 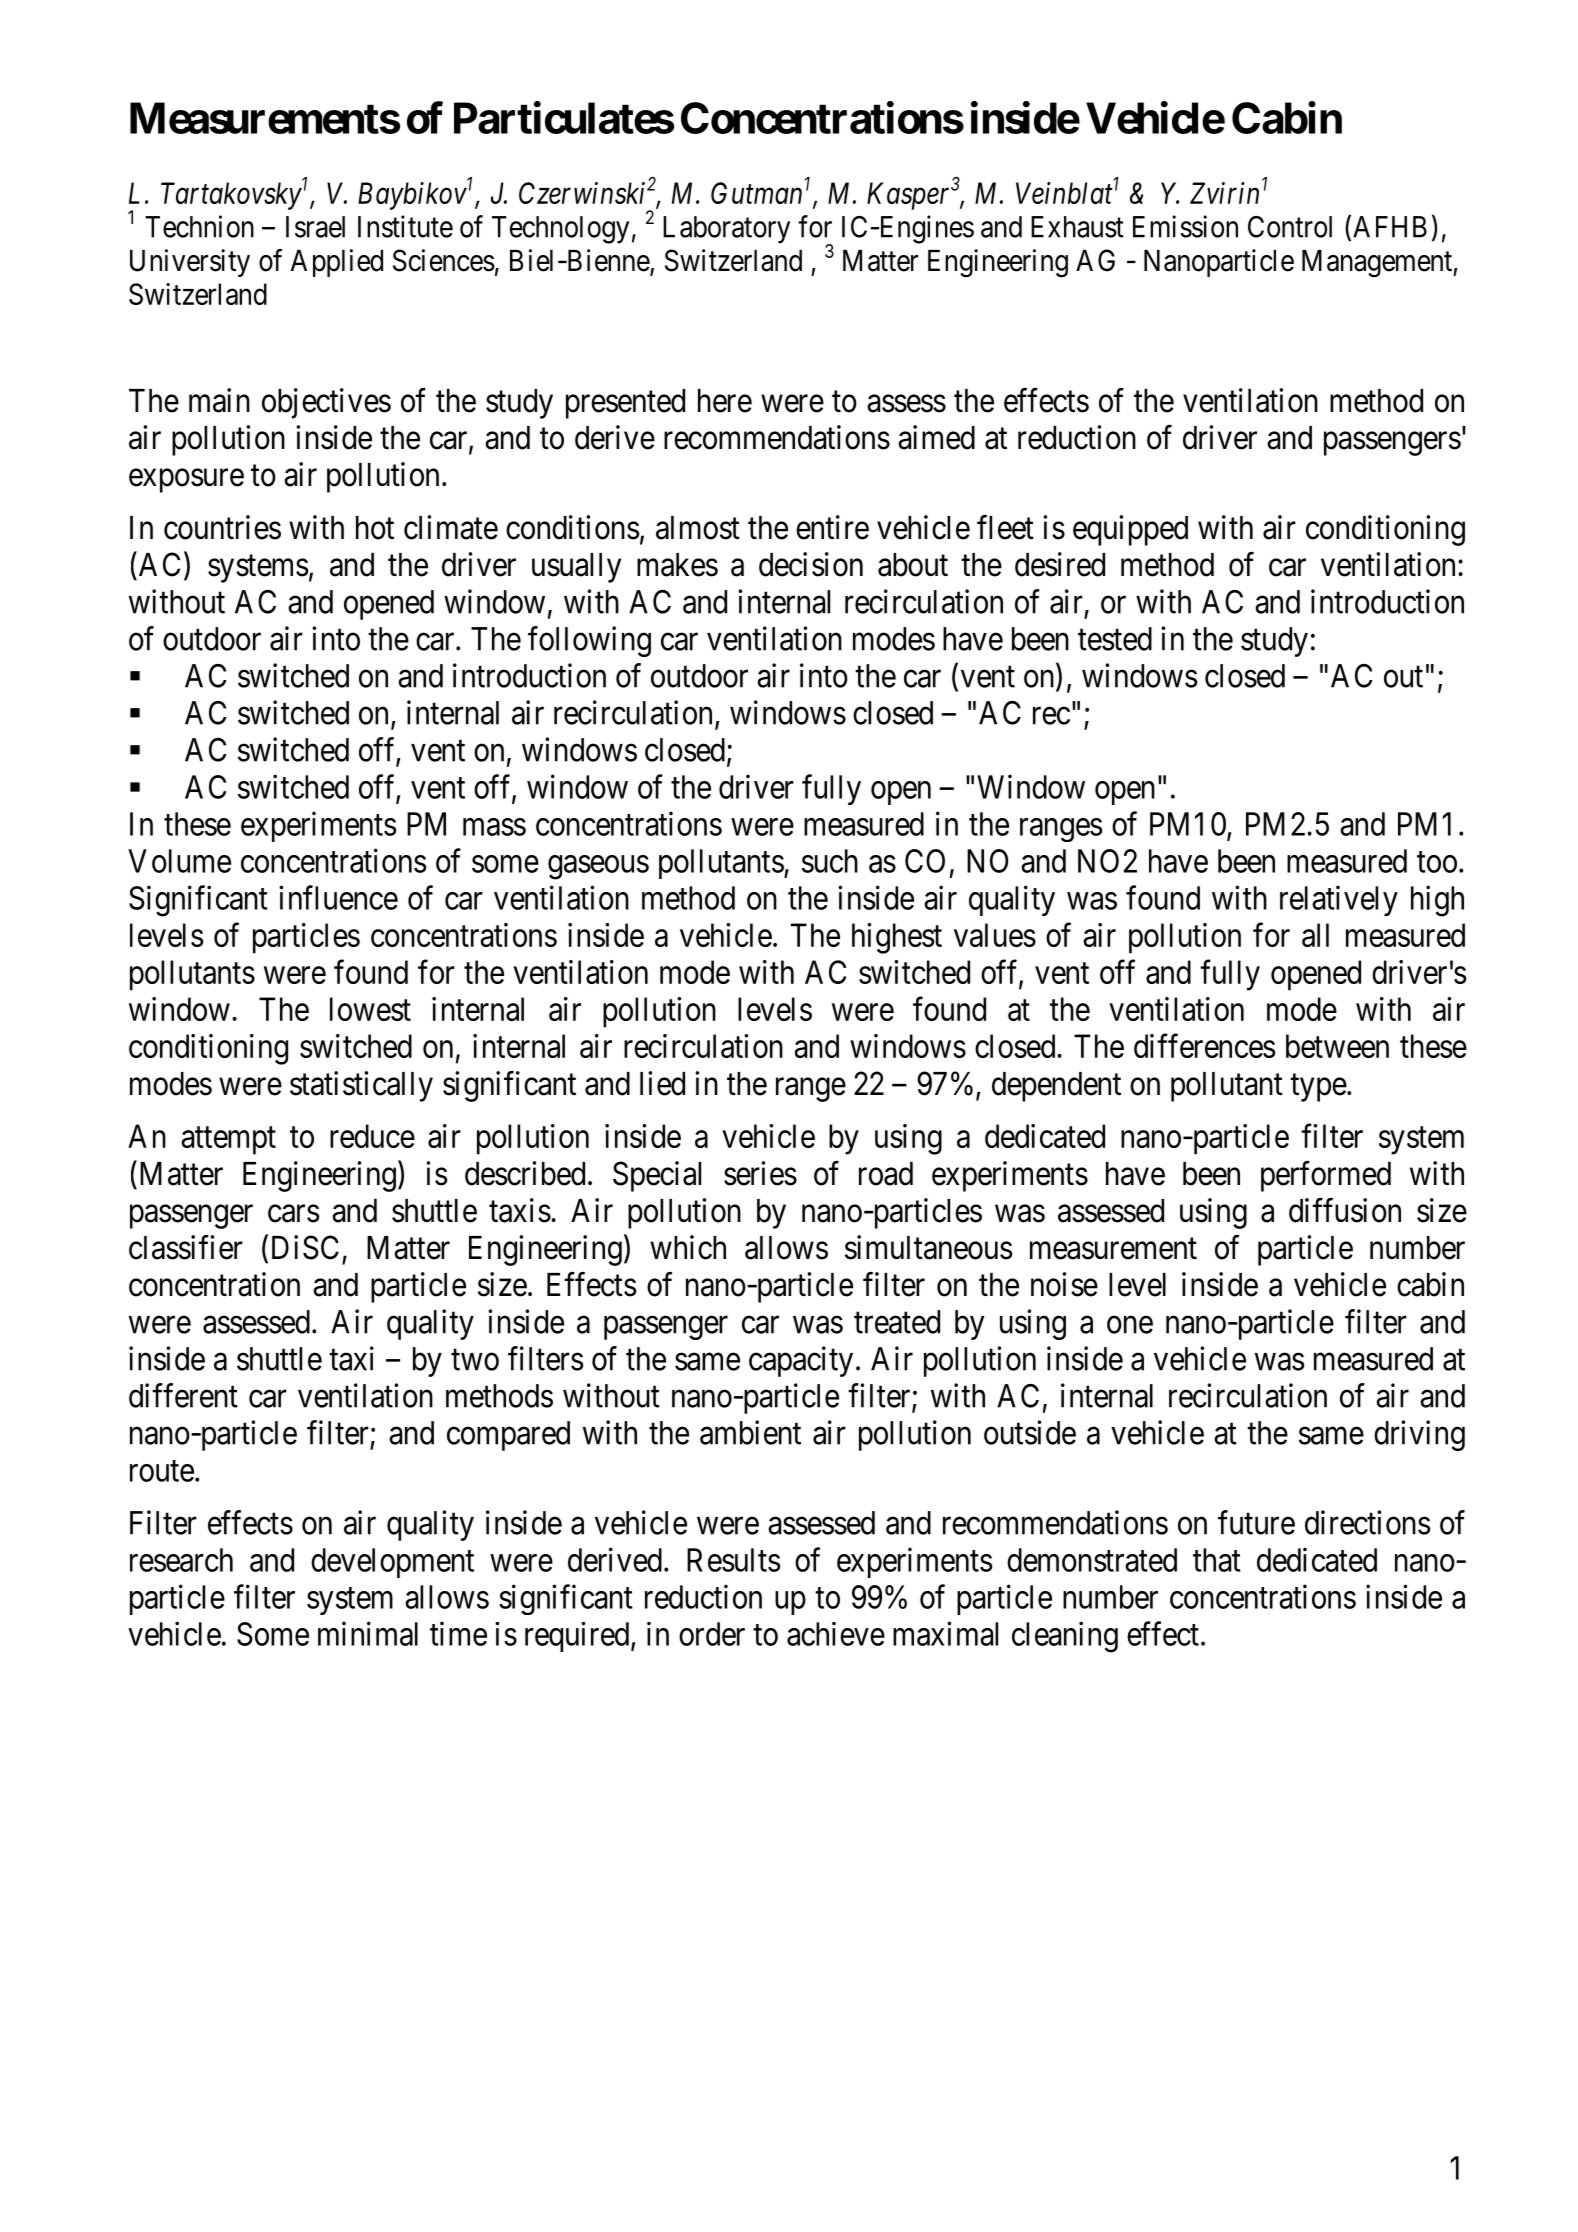 What do you see at coordinates (830, 861) in the screenshot?
I see `such` at bounding box center [830, 861].
